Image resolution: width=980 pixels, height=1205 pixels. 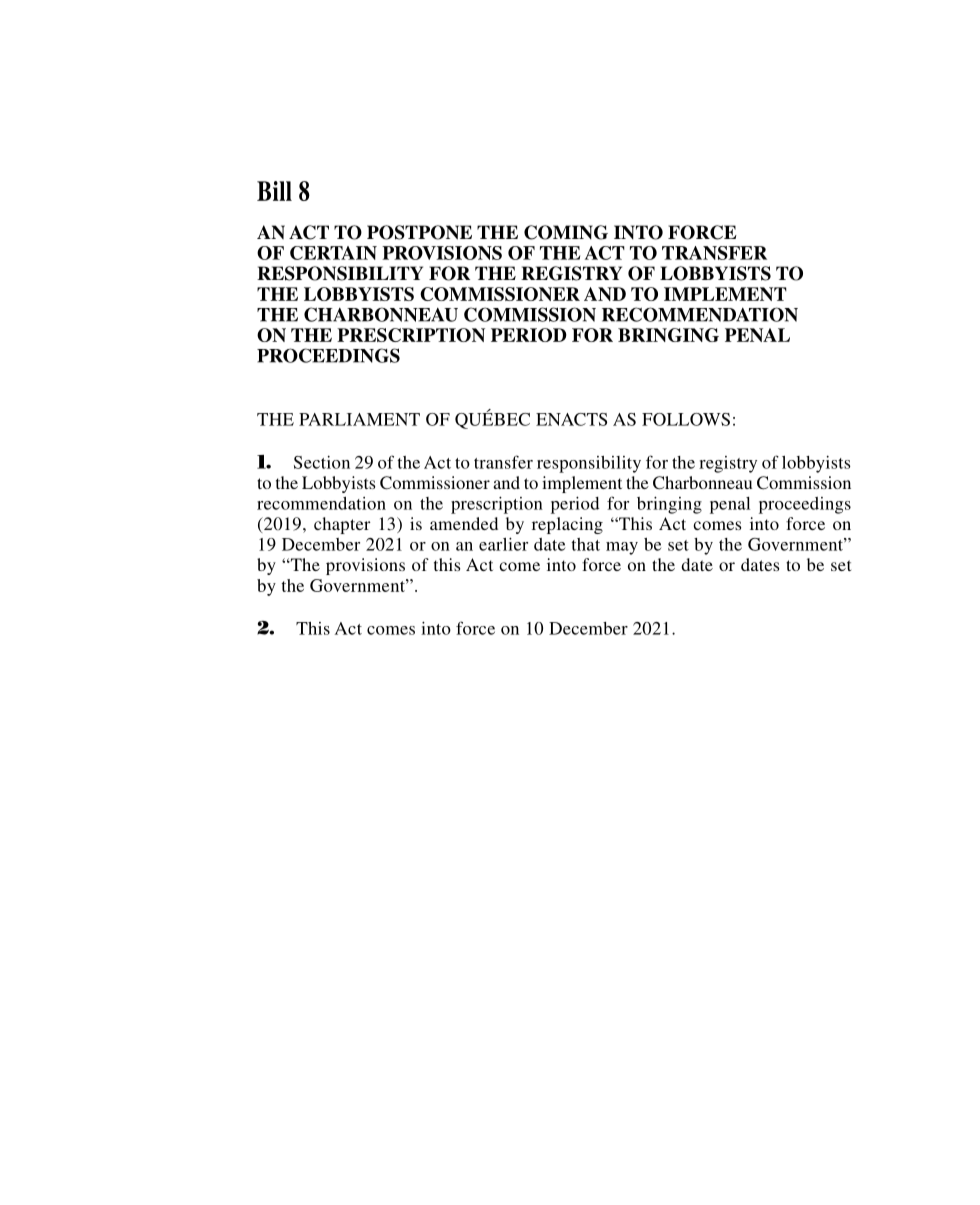 I want to click on Section, so click(x=322, y=462).
